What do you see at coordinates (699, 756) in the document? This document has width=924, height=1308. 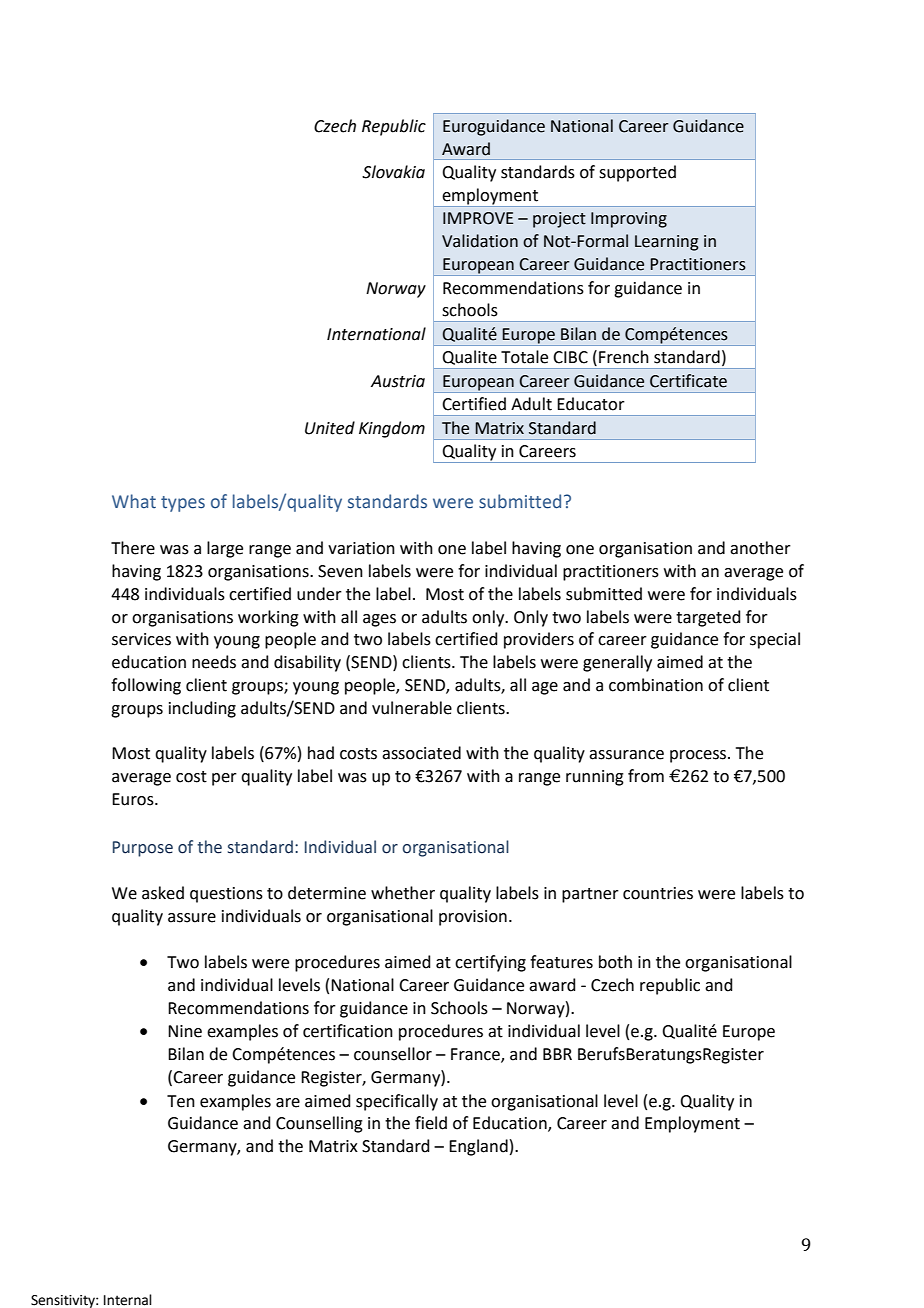 I see `process` at bounding box center [699, 756].
